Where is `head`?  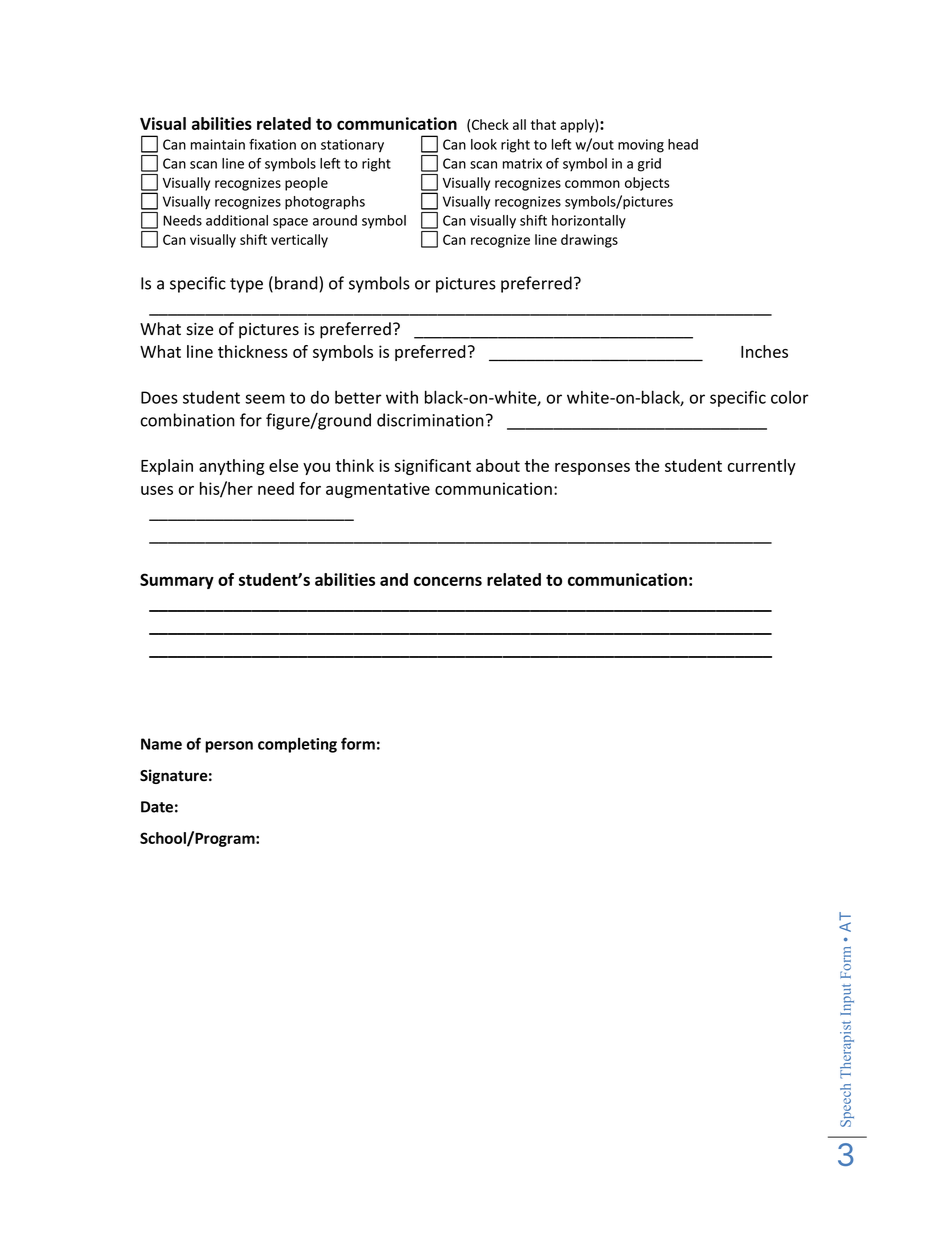 head is located at coordinates (683, 144).
